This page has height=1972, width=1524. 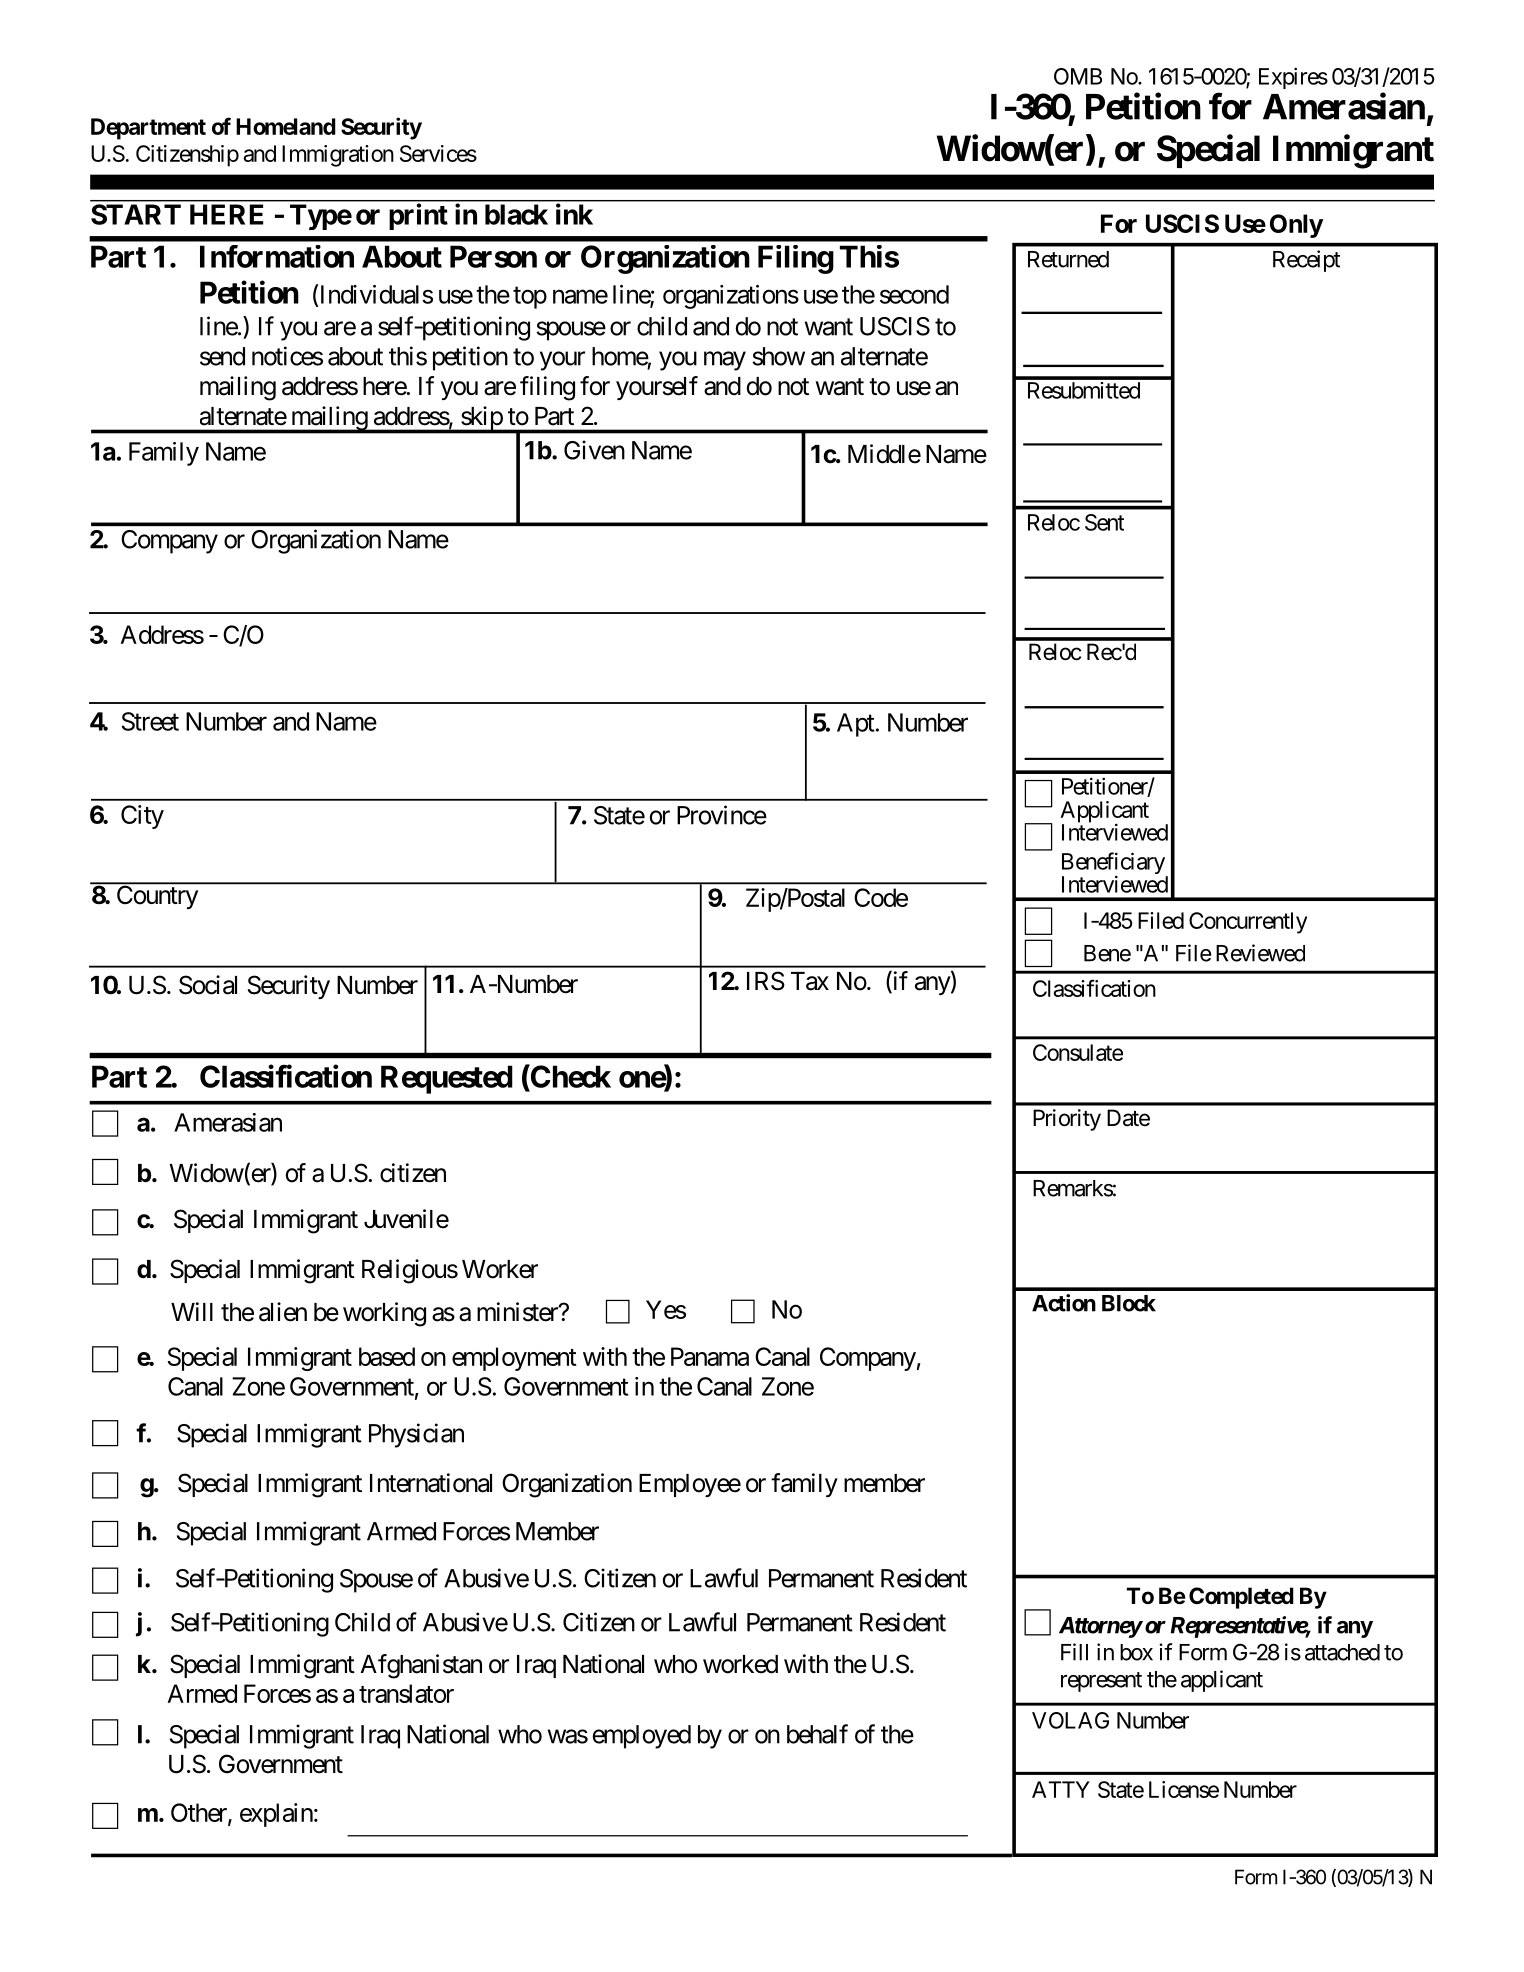 I want to click on Concurrently, so click(x=1248, y=923).
